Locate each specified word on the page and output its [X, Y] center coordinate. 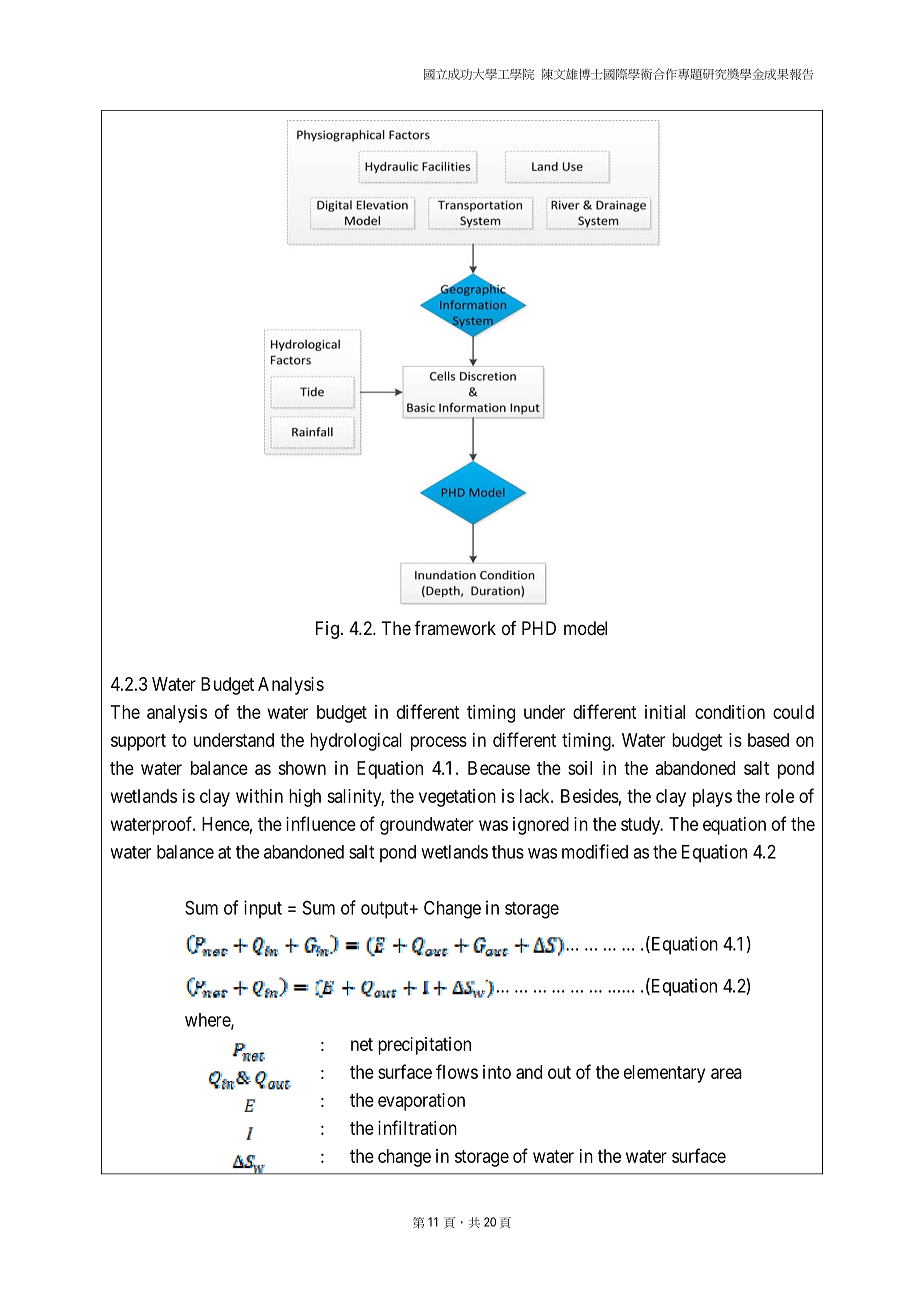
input [263, 909]
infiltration [417, 1127]
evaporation [421, 1102]
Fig [327, 630]
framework [455, 628]
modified [595, 851]
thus [508, 852]
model [585, 628]
